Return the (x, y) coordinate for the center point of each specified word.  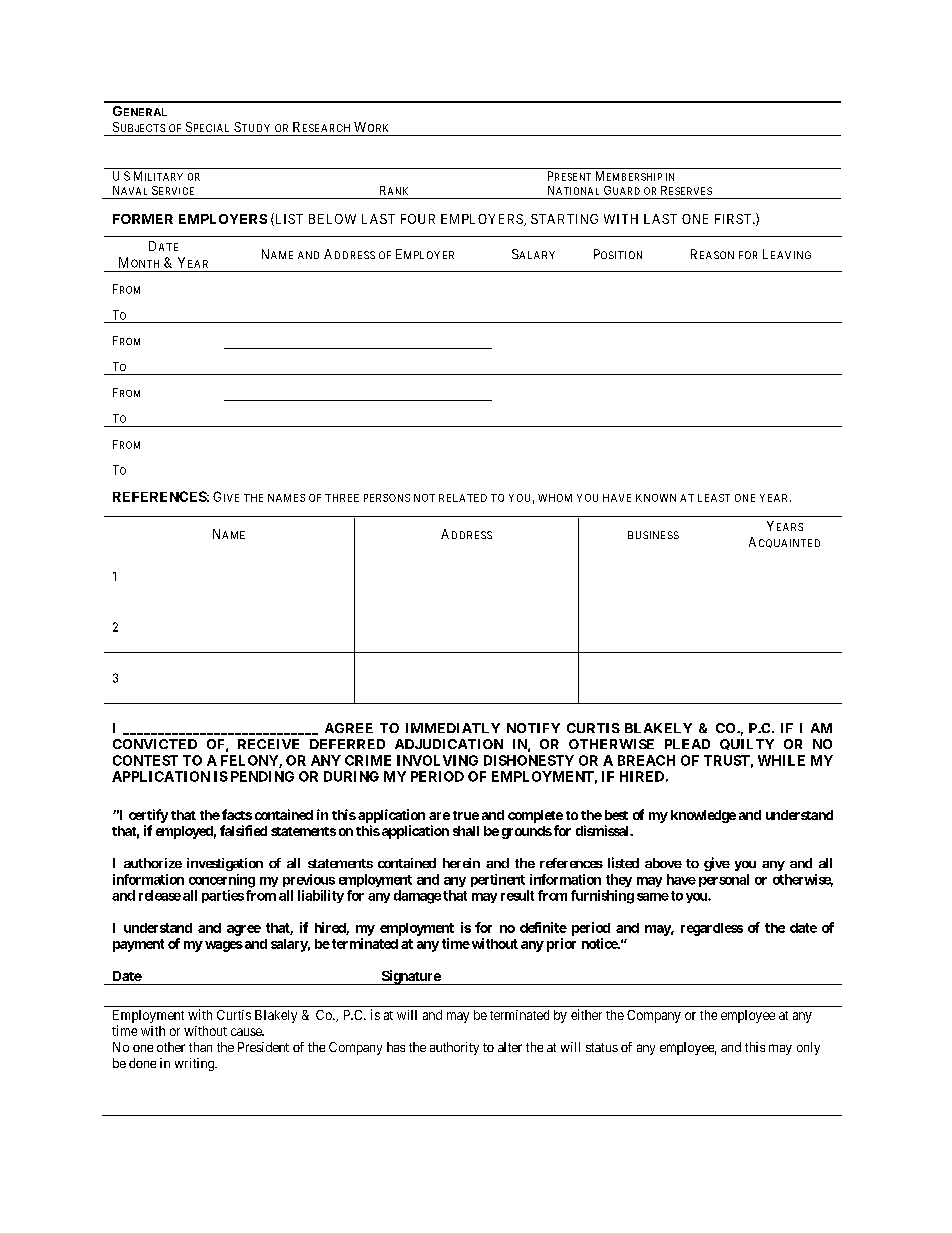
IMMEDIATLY (453, 728)
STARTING (564, 219)
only (808, 1048)
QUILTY (747, 744)
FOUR (418, 219)
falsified (243, 830)
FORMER (143, 219)
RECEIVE (268, 744)
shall (466, 831)
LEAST (714, 498)
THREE (342, 498)
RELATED (463, 498)
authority (454, 1048)
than (200, 1047)
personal (724, 880)
